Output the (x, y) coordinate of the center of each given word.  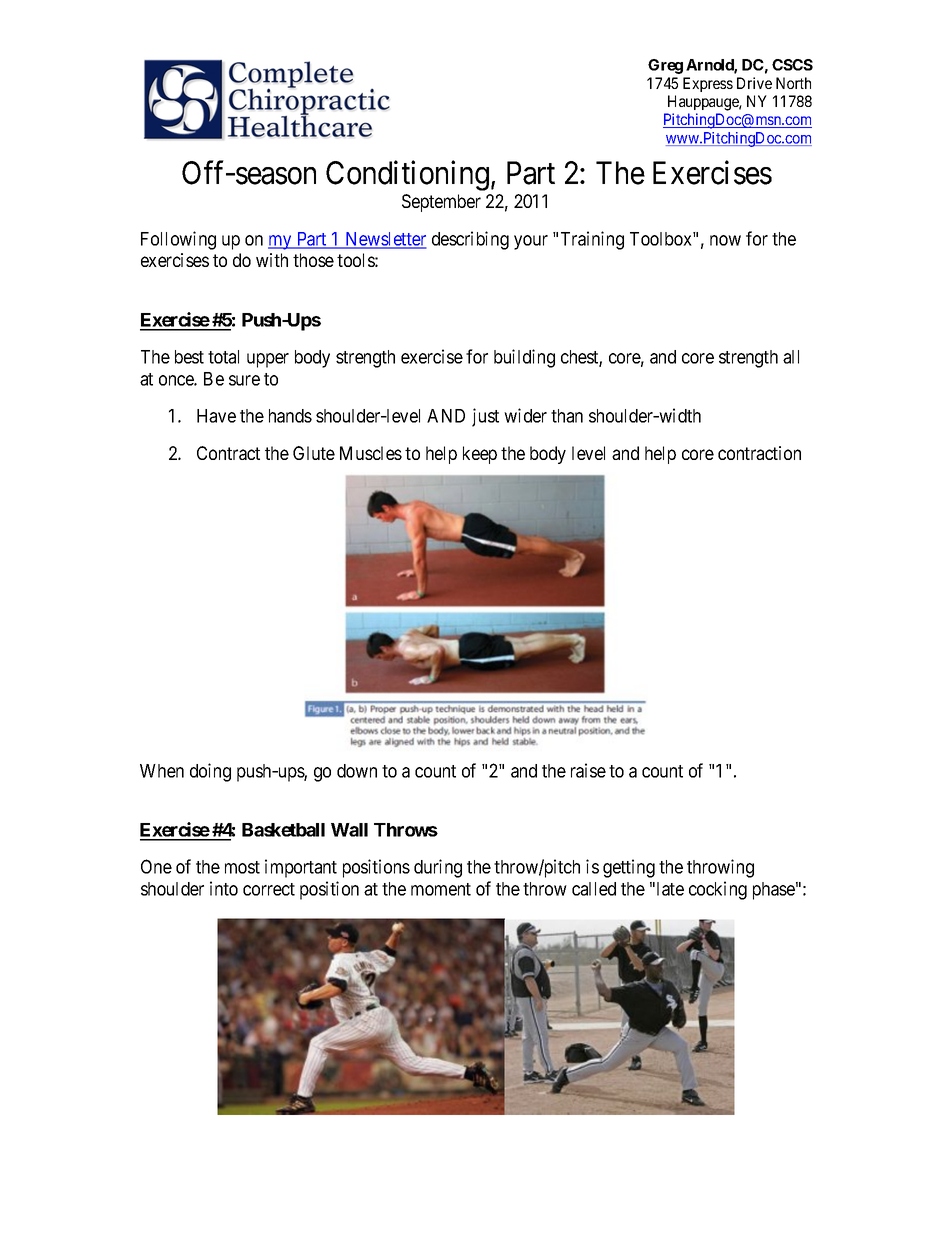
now (725, 240)
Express (708, 84)
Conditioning (407, 175)
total (223, 357)
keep (480, 455)
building (524, 358)
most (242, 867)
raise (588, 770)
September (441, 203)
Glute (314, 453)
